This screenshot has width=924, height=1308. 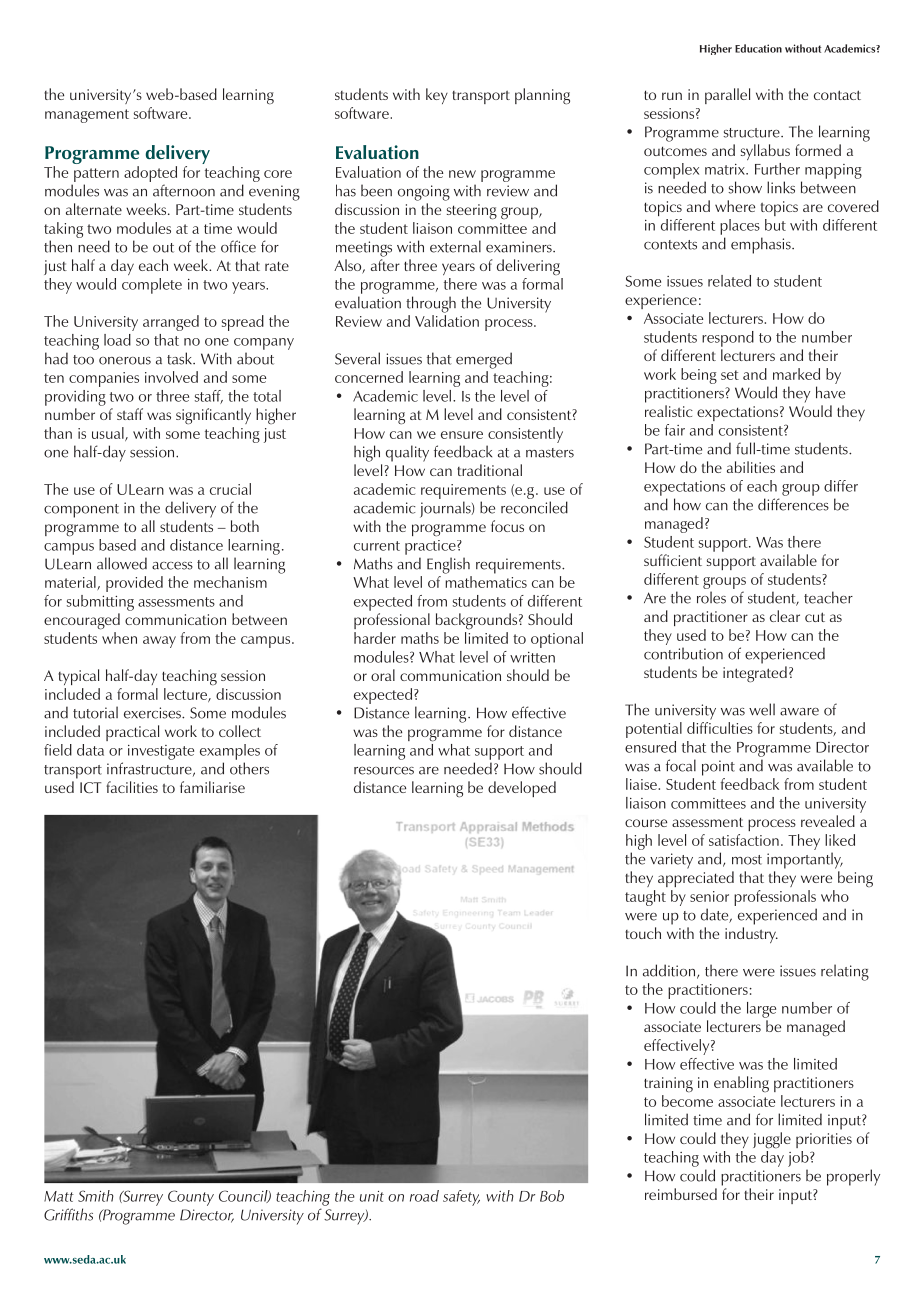 What do you see at coordinates (522, 789) in the screenshot?
I see `developed` at bounding box center [522, 789].
